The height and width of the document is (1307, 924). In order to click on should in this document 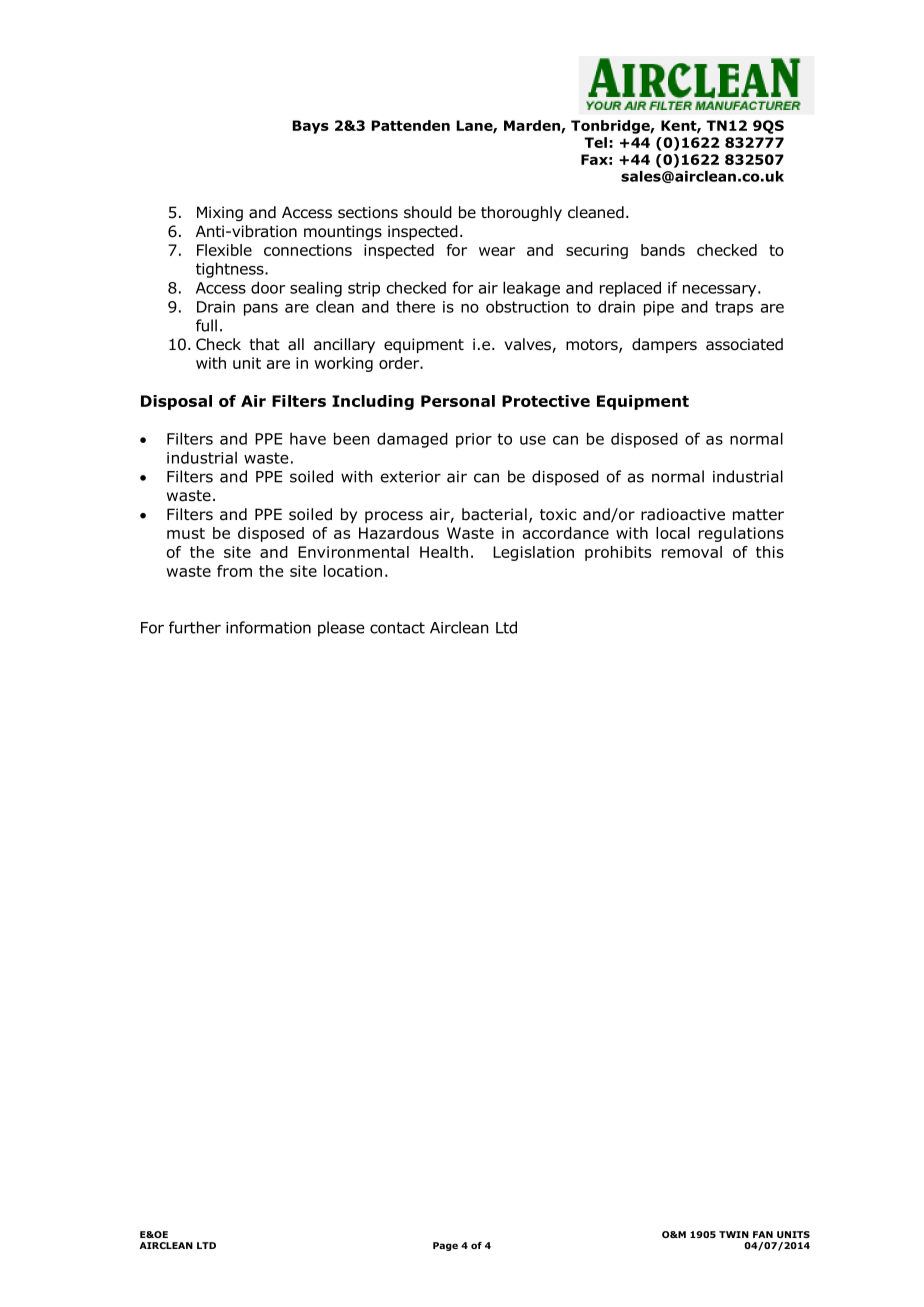, I will do `click(428, 212)`.
